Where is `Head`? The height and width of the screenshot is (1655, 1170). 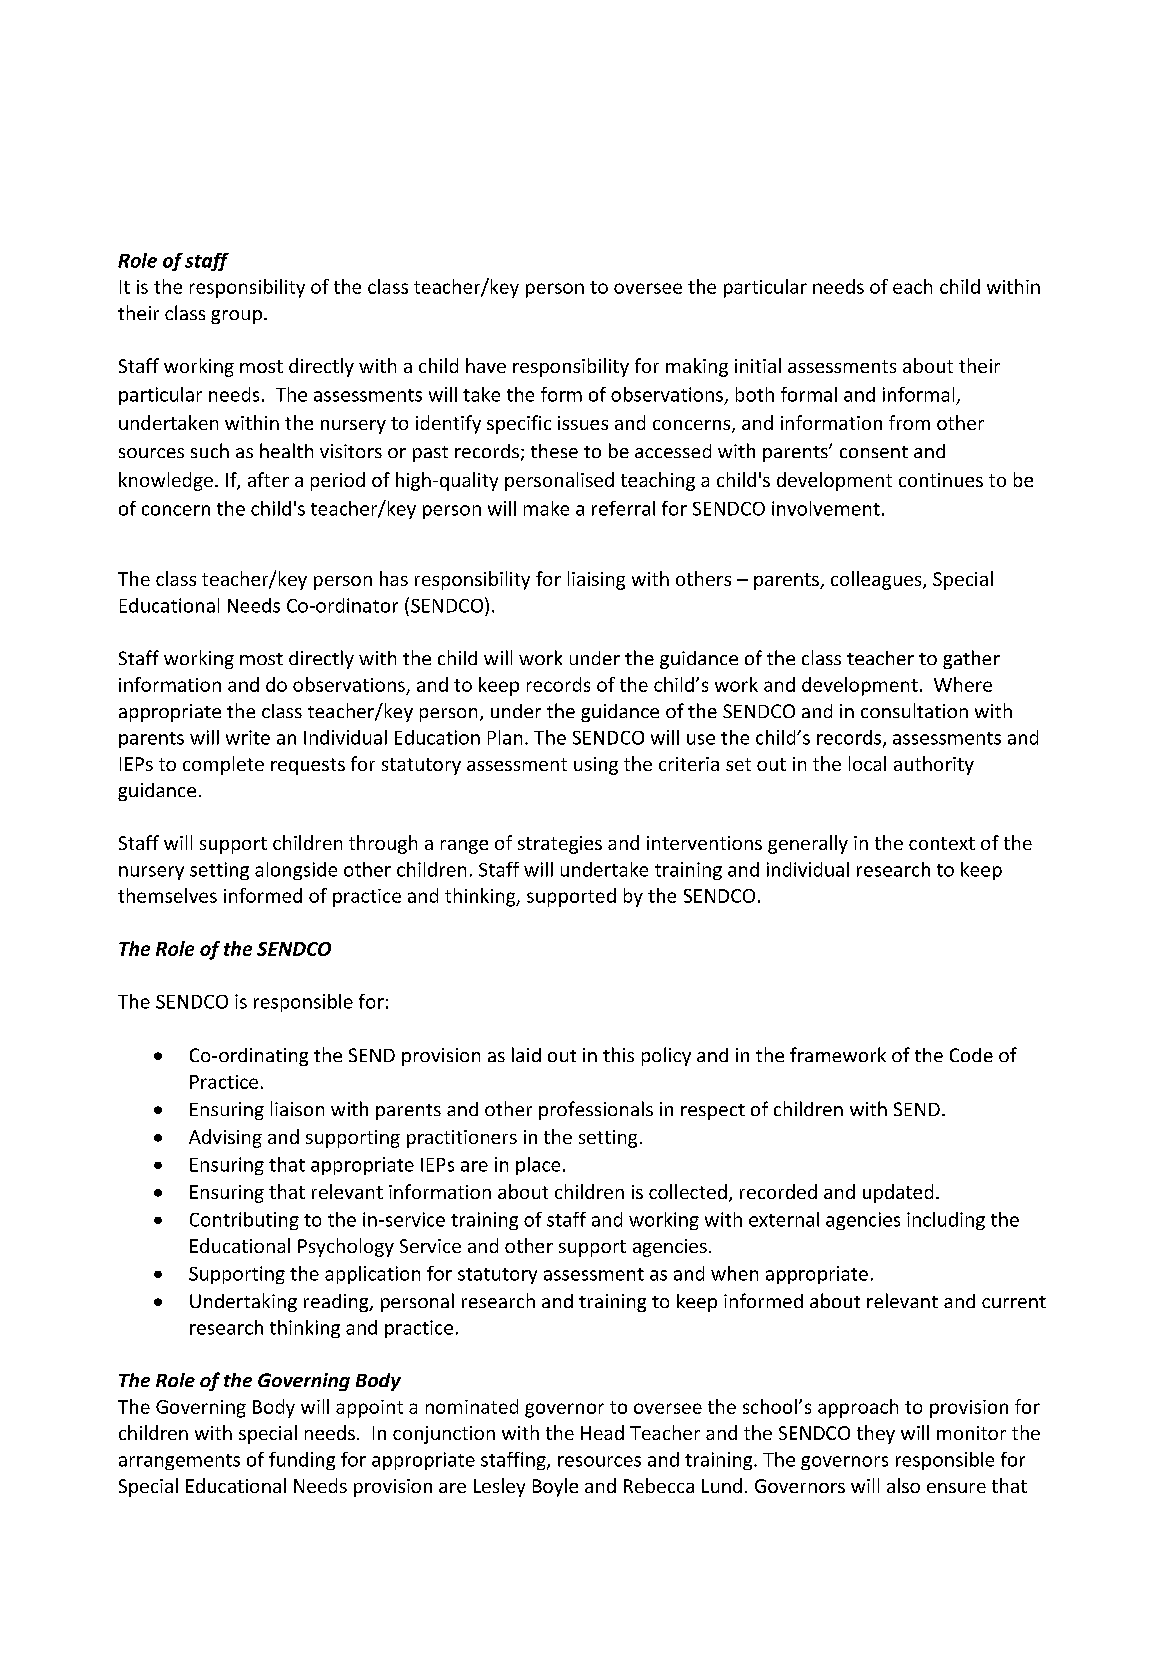 Head is located at coordinates (602, 1432).
